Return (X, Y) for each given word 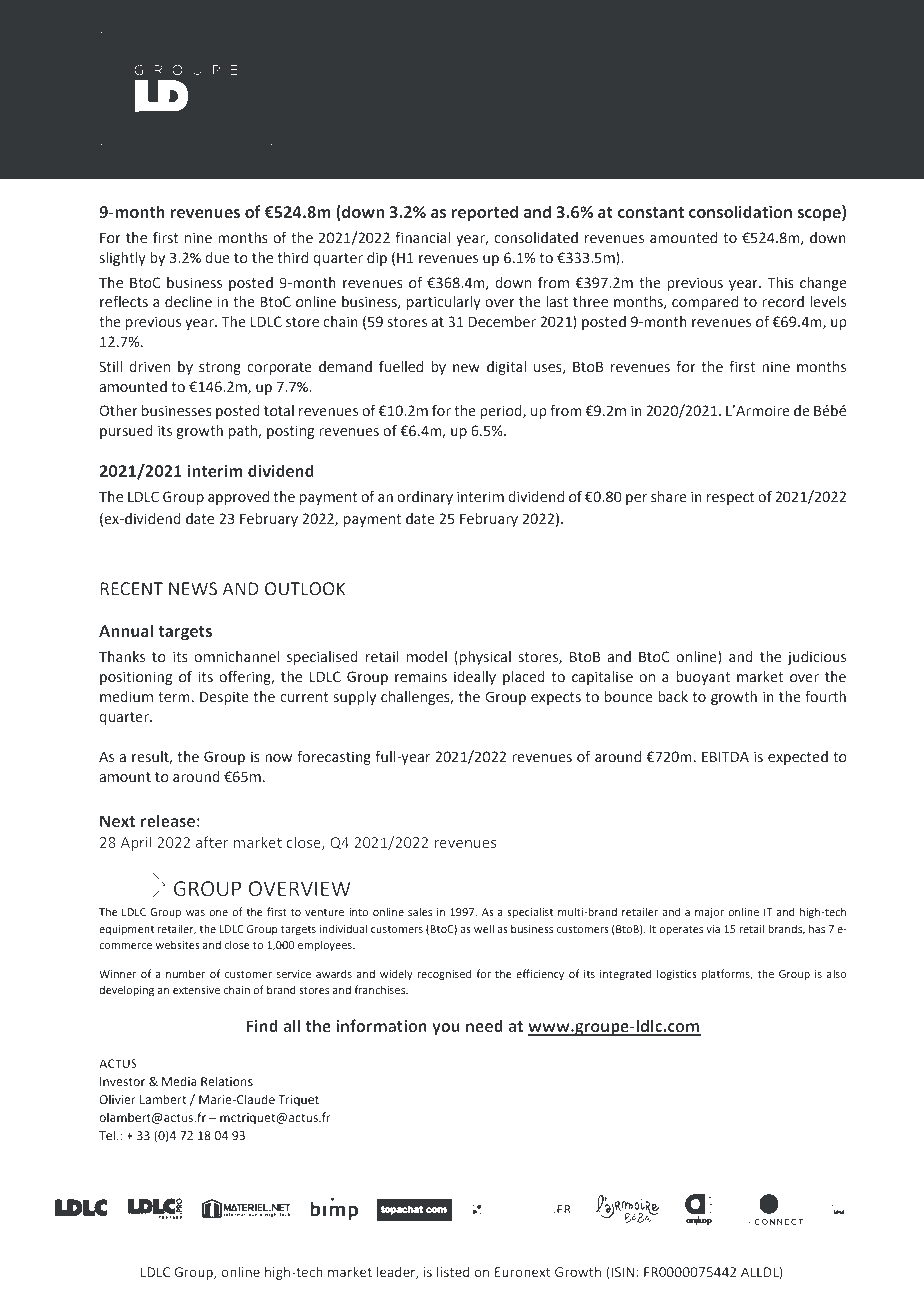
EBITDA (725, 756)
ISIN (624, 1272)
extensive (196, 990)
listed (453, 1271)
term (174, 697)
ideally (475, 678)
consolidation (740, 212)
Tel (108, 1135)
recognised (444, 975)
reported (484, 213)
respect (731, 498)
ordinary (425, 498)
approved (238, 498)
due (217, 258)
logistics (677, 975)
